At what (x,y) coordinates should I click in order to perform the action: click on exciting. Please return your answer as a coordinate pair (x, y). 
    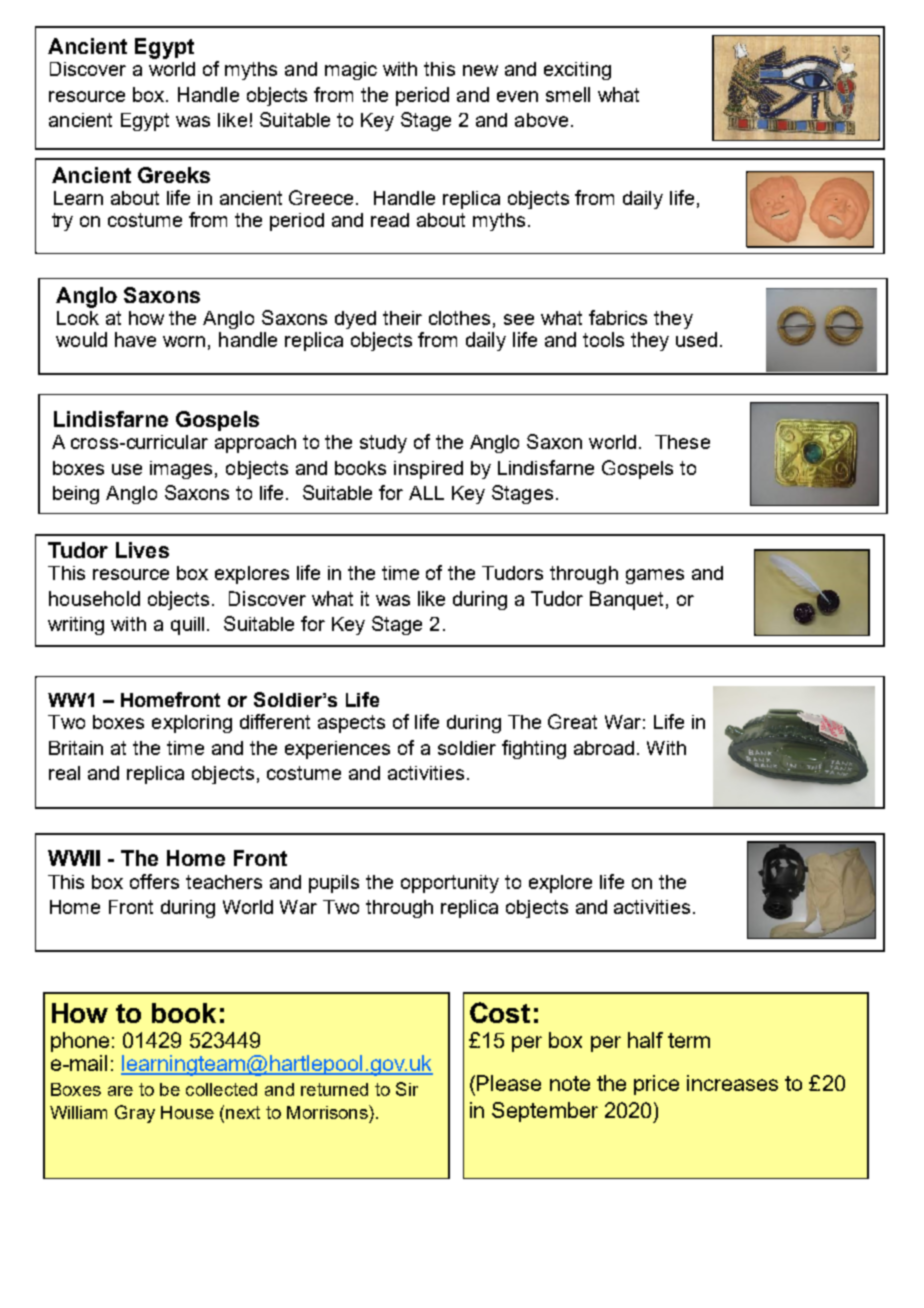
    Looking at the image, I should click on (577, 71).
